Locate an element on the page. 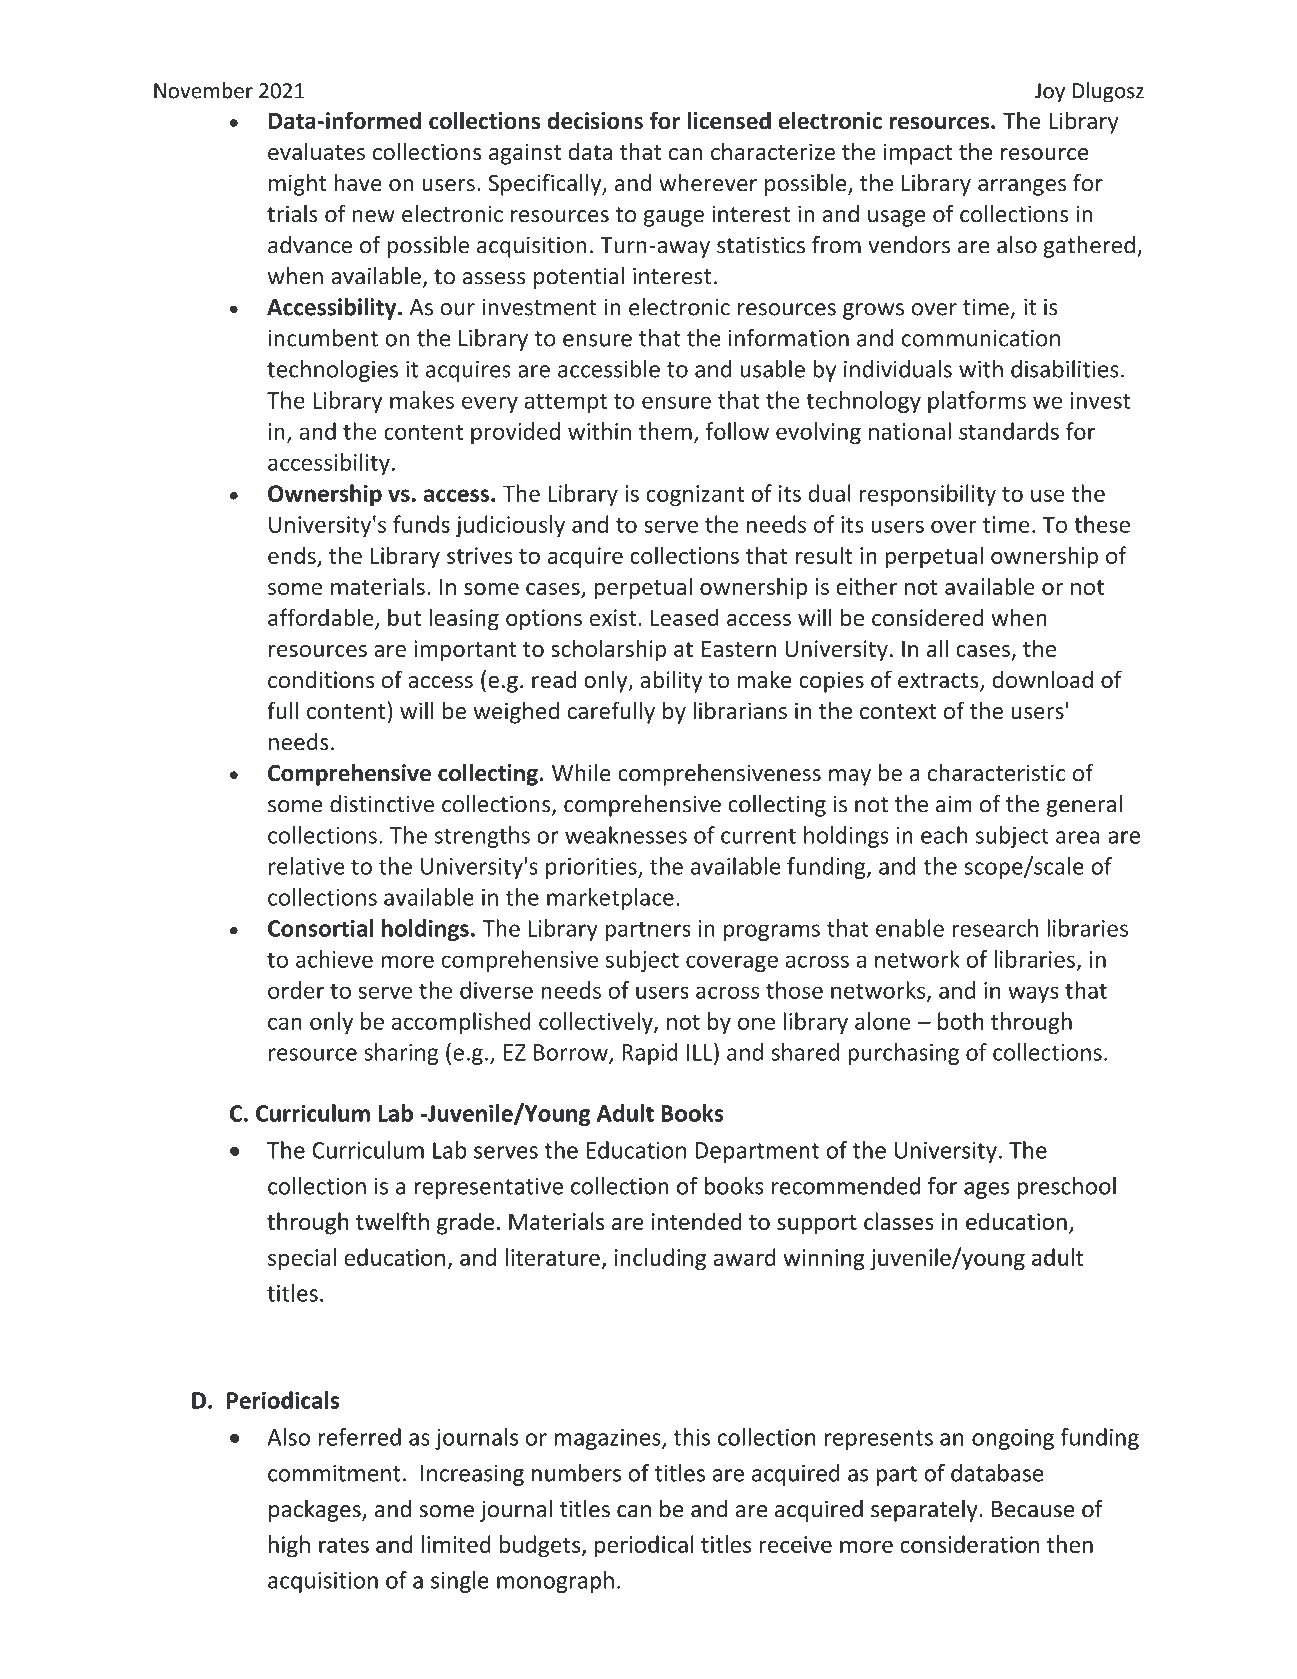  high is located at coordinates (289, 1546).
